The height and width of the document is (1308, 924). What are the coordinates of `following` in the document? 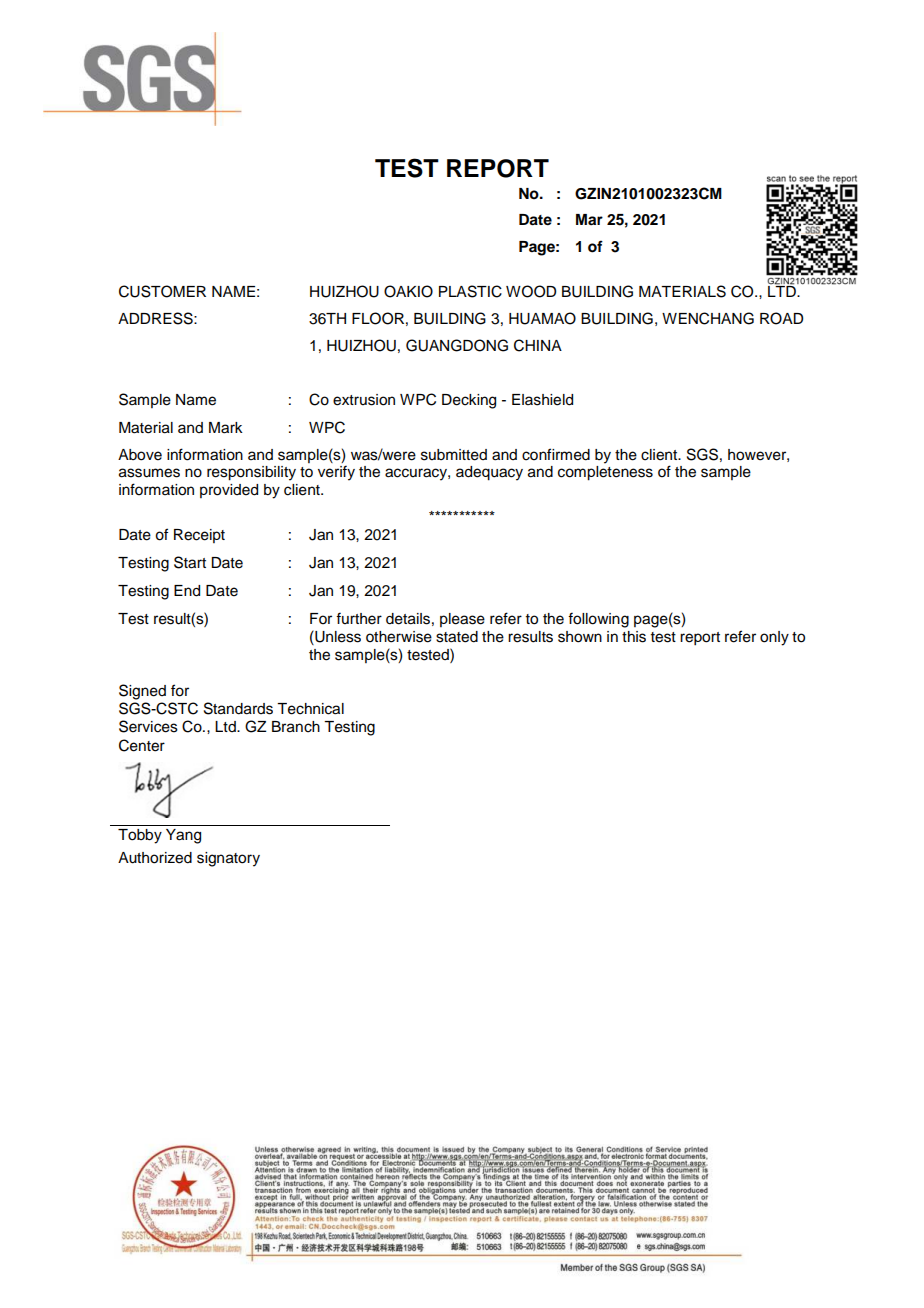 It's located at (598, 620).
